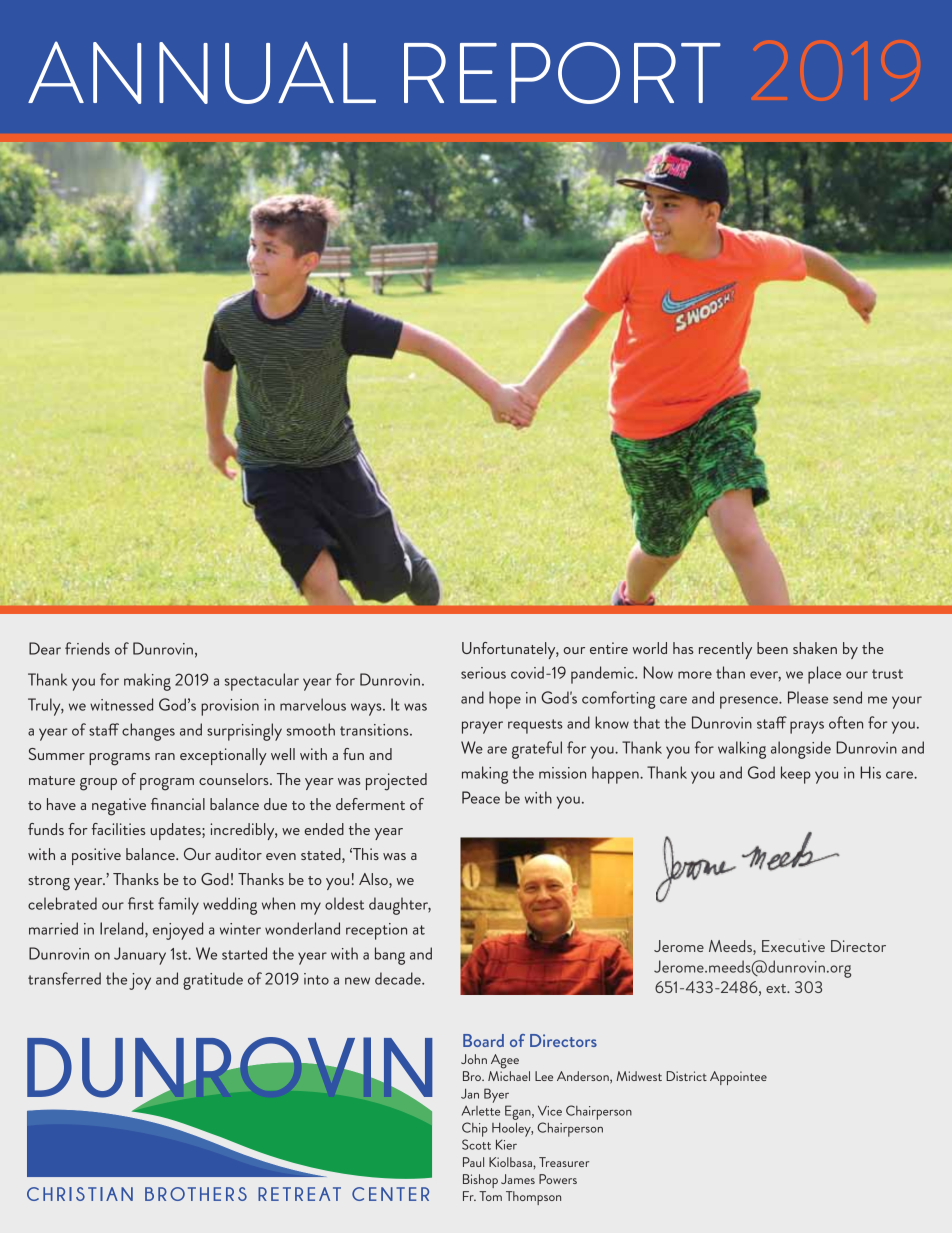  I want to click on friends, so click(87, 648).
